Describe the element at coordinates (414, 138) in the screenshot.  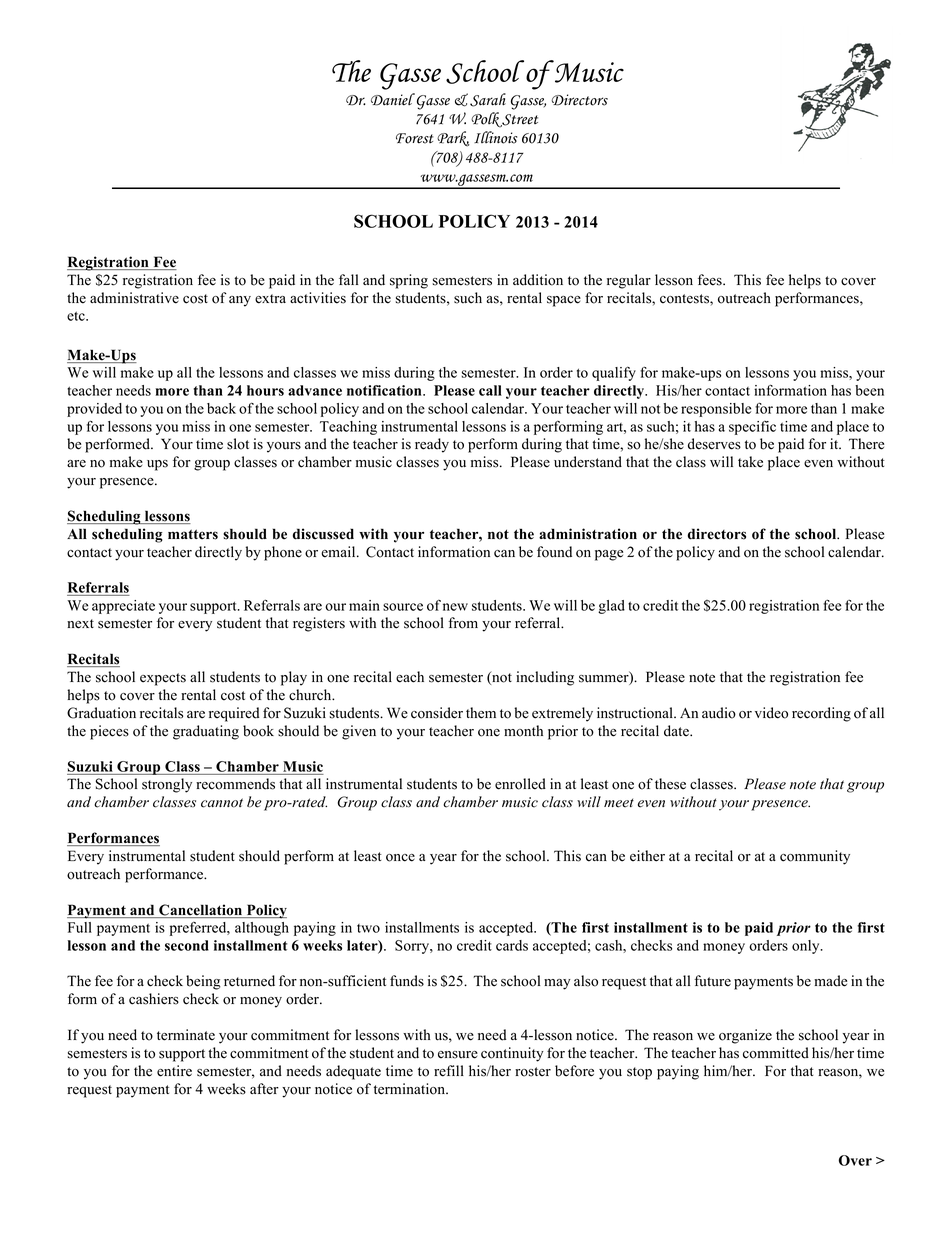
I see `Forest` at that location.
